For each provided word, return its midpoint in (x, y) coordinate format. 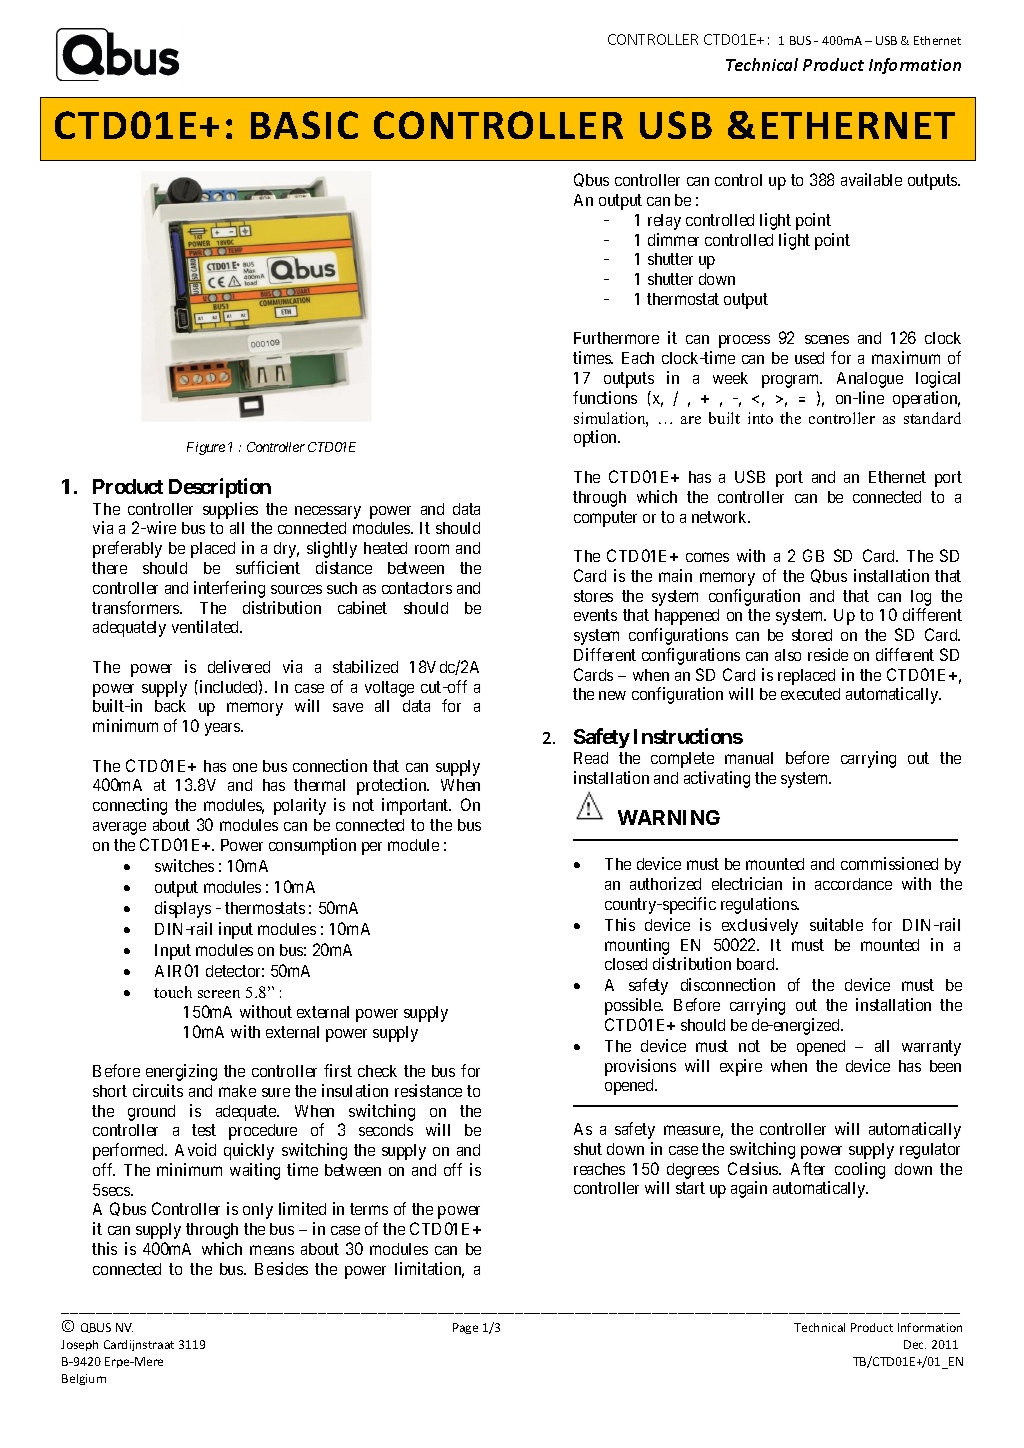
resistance (428, 1090)
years (223, 729)
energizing (181, 1072)
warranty (931, 1048)
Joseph (79, 1345)
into (760, 418)
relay (664, 222)
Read (591, 758)
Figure (206, 448)
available (871, 179)
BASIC (304, 125)
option (597, 438)
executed (810, 694)
